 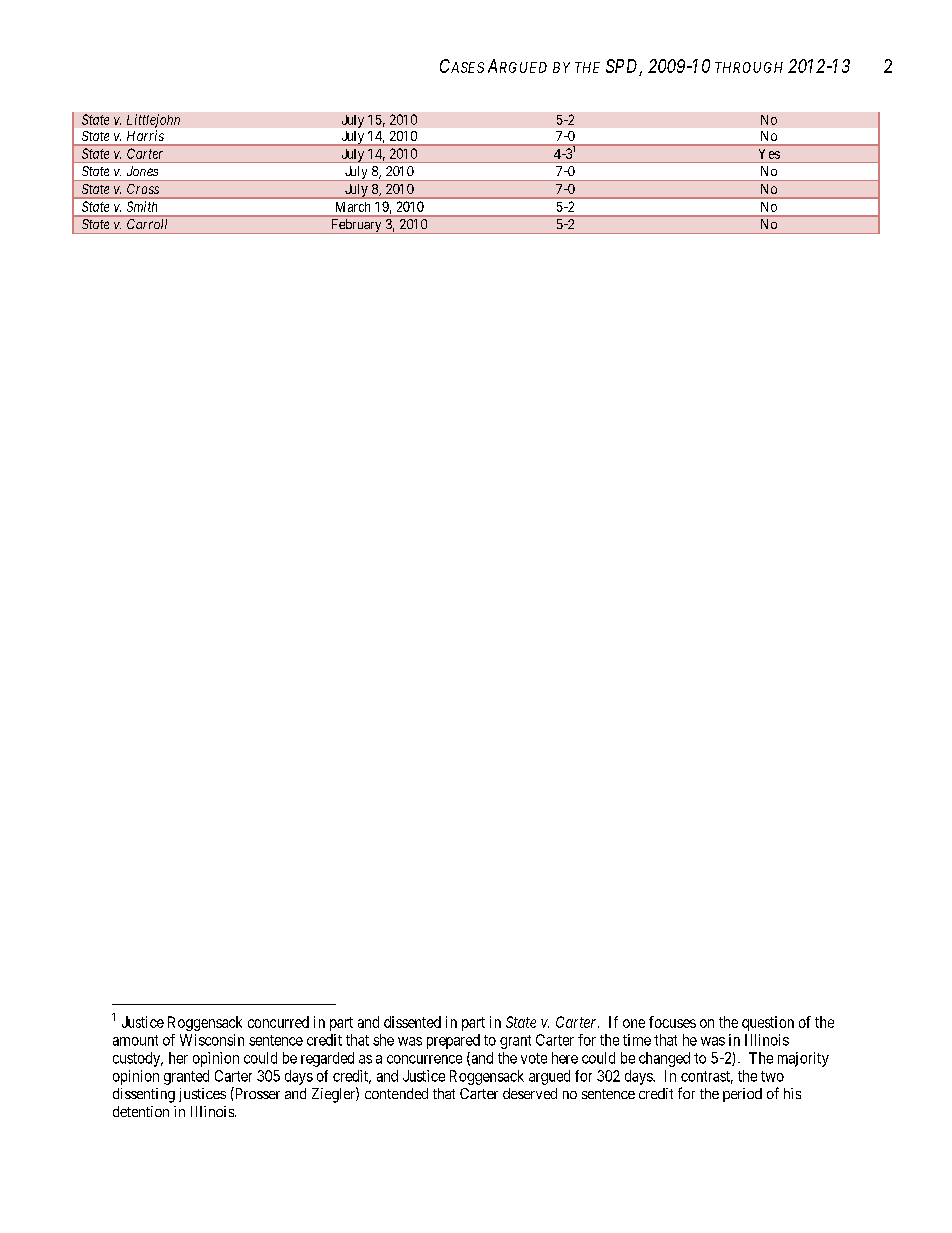 I want to click on dissented, so click(x=412, y=1022).
